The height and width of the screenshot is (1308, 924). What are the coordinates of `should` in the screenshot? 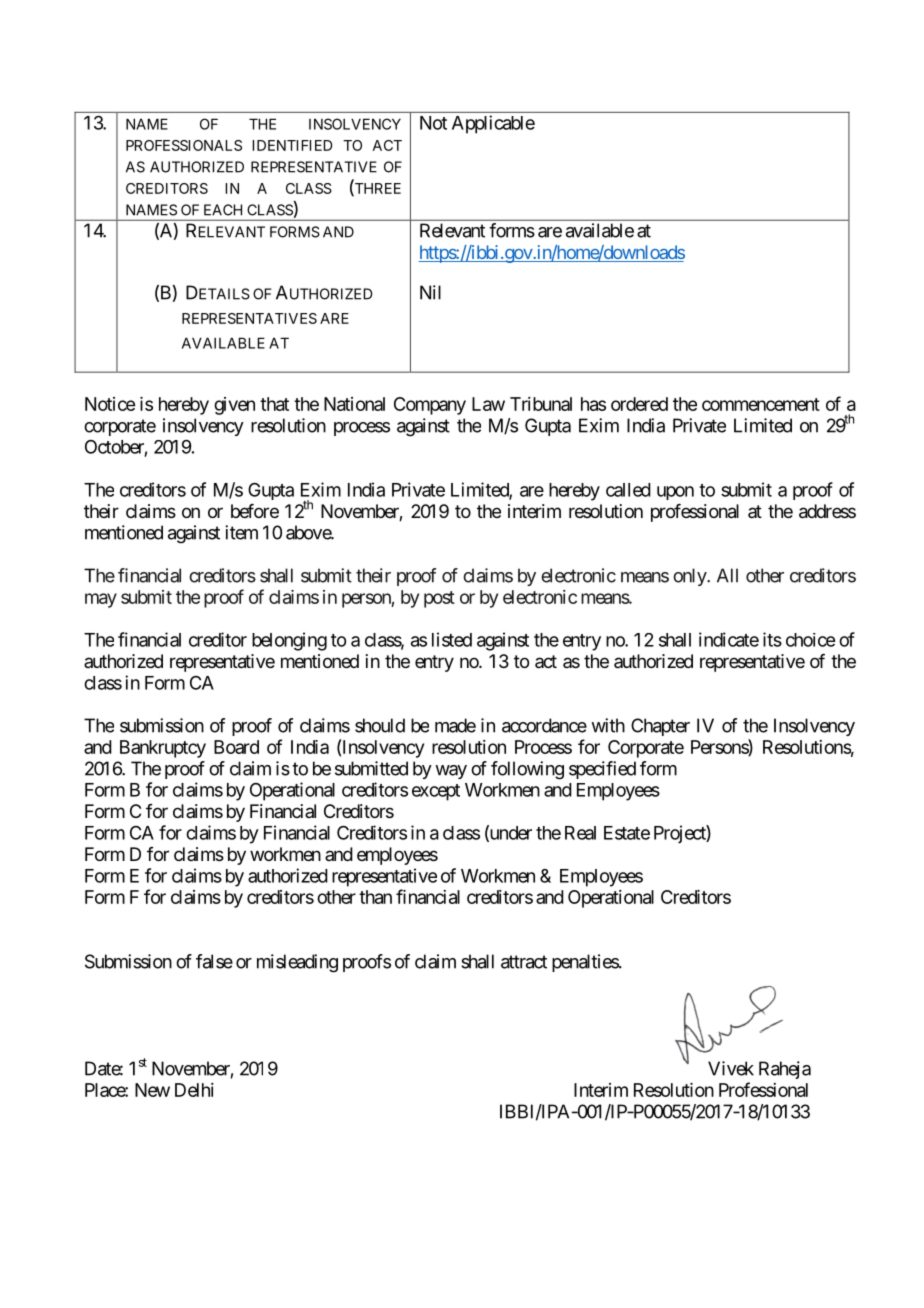 It's located at (380, 725).
